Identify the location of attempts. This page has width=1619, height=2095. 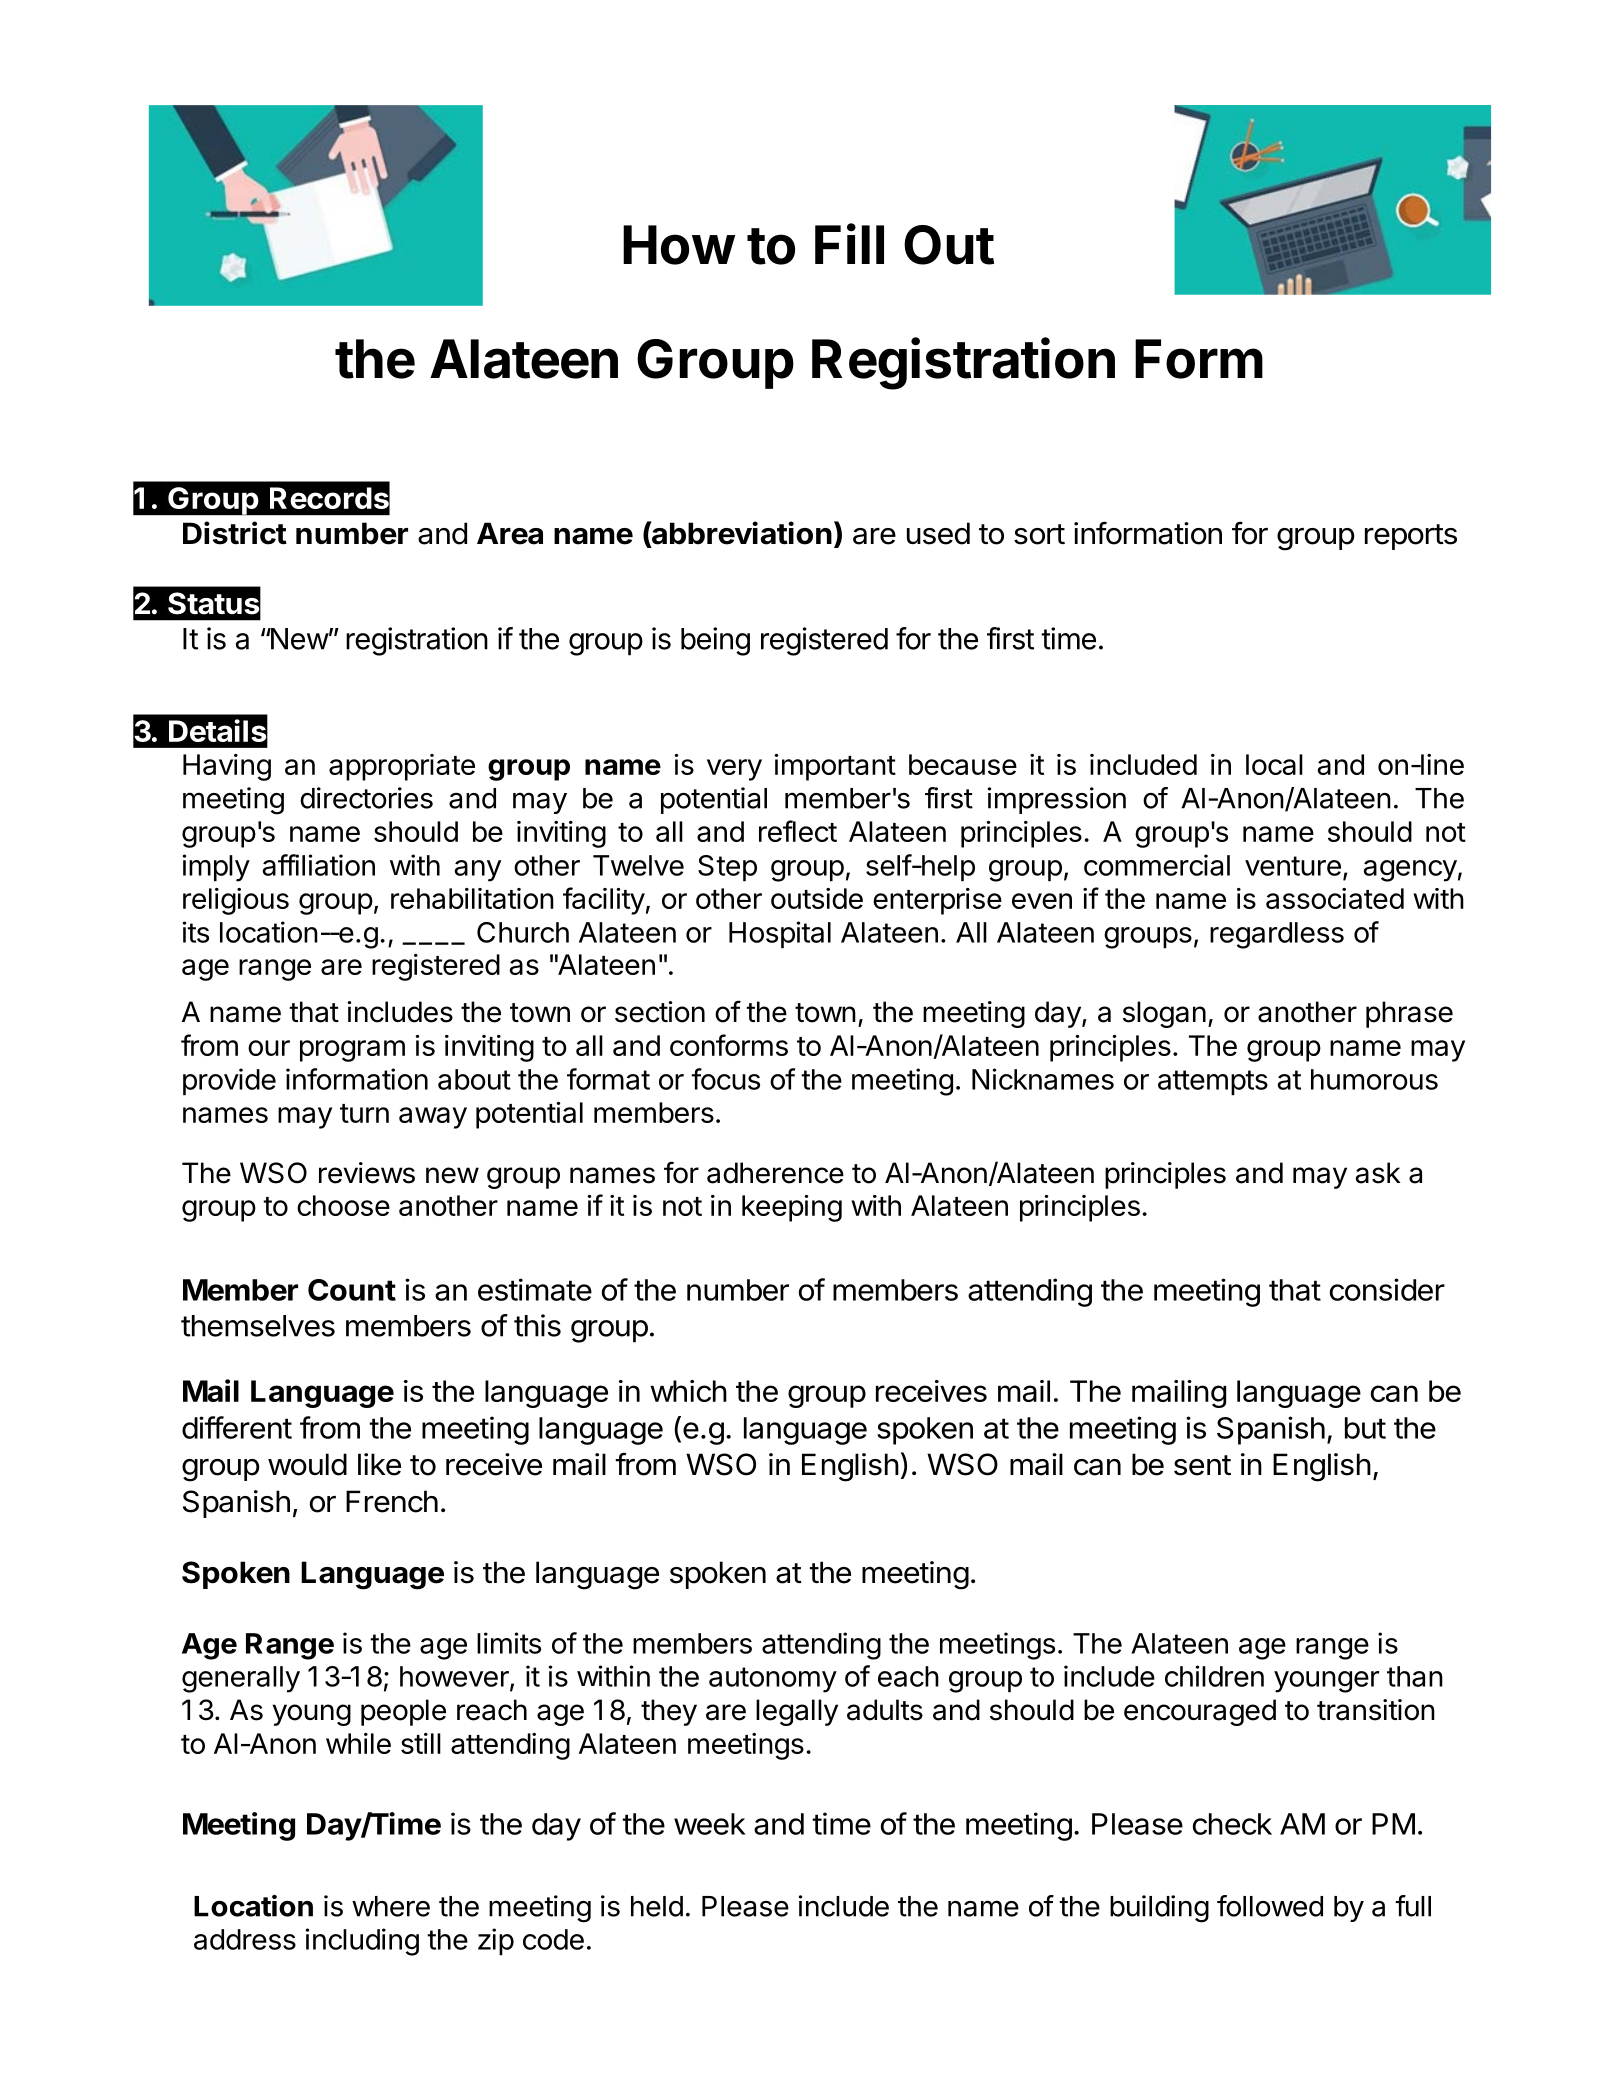
(1213, 1083).
